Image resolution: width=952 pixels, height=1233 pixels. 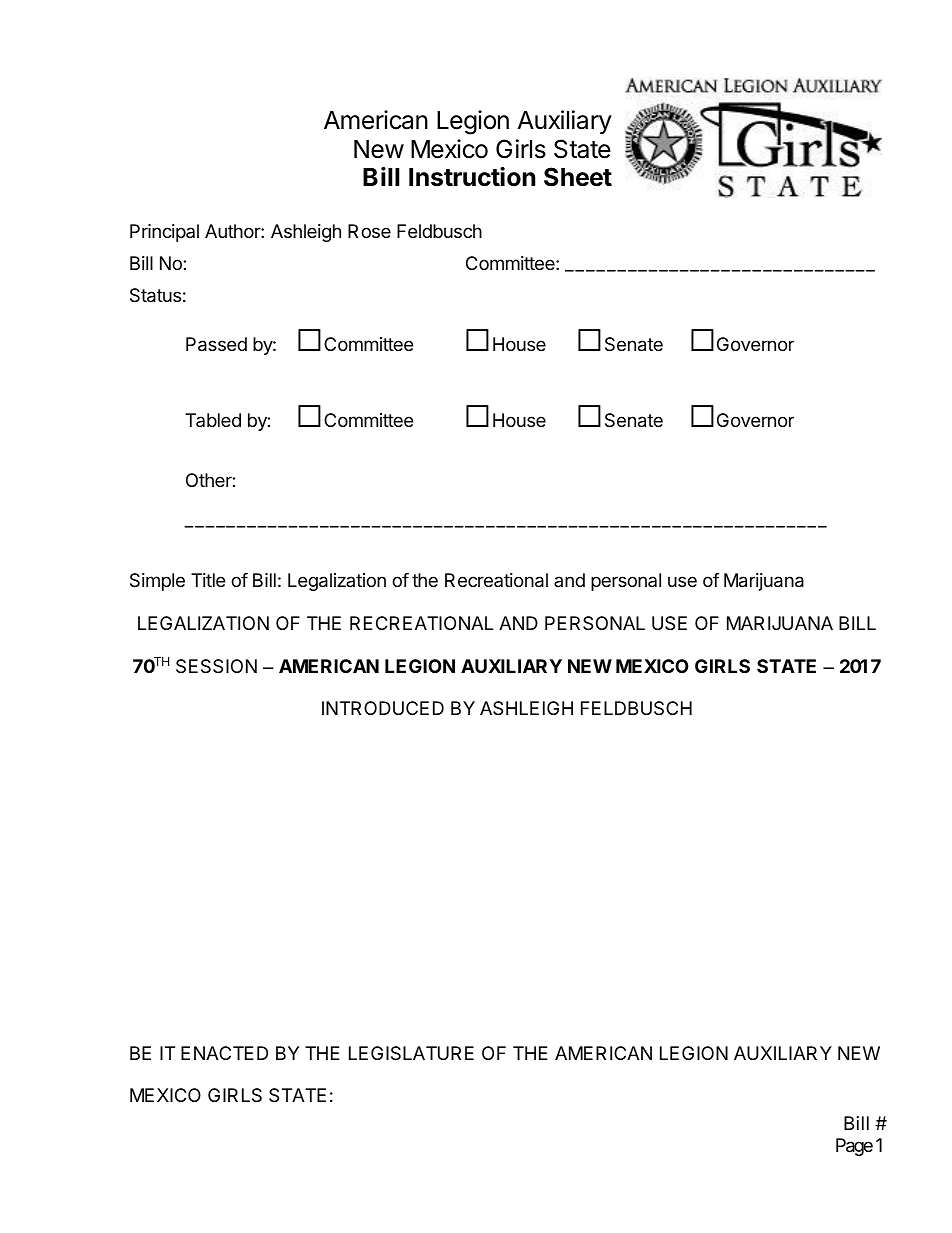 I want to click on INTRODUCED, so click(x=383, y=708).
